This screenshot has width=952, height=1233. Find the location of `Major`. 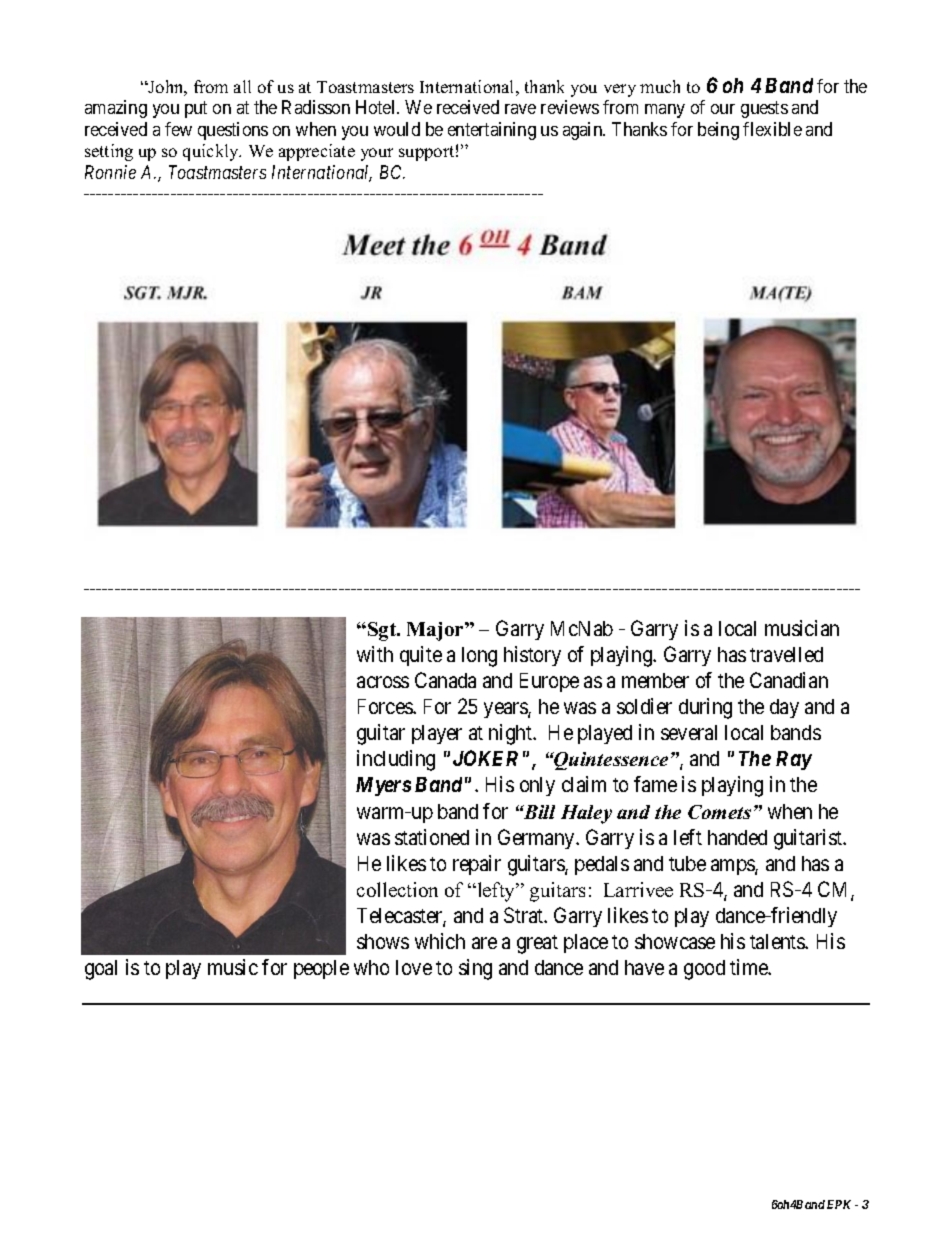

Major is located at coordinates (436, 631).
